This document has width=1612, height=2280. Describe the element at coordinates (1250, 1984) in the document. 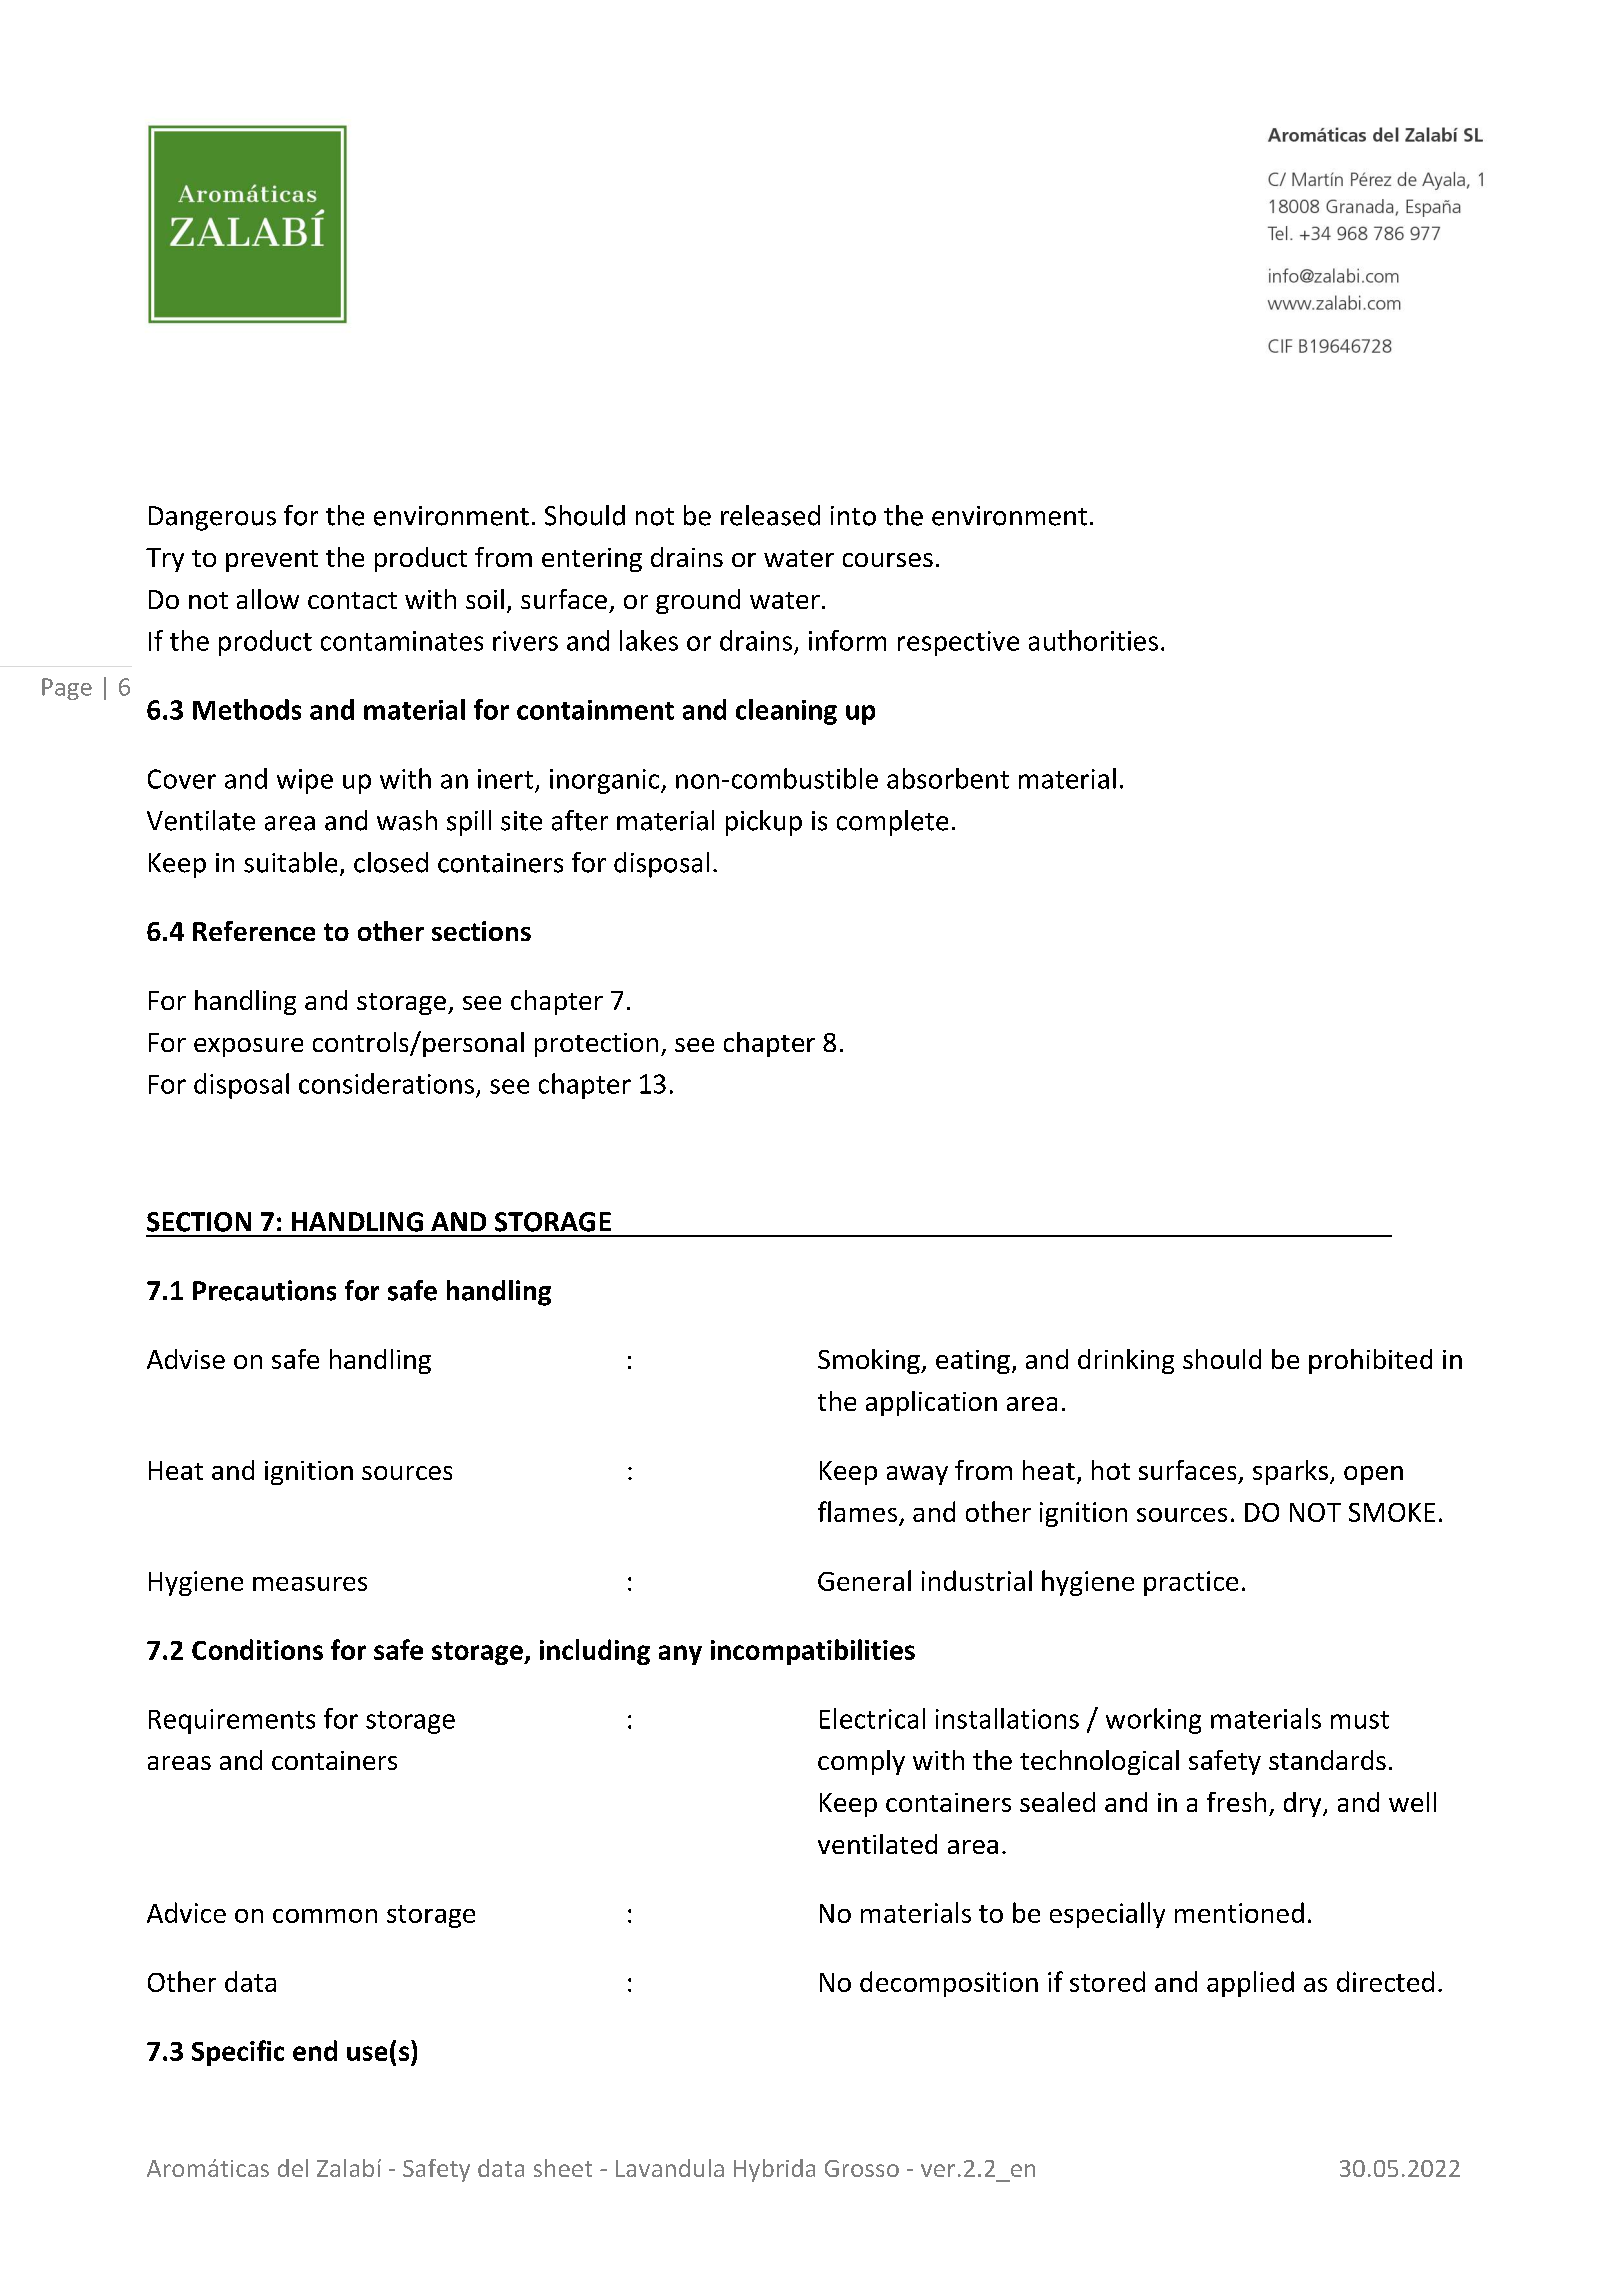

I see `applied` at that location.
